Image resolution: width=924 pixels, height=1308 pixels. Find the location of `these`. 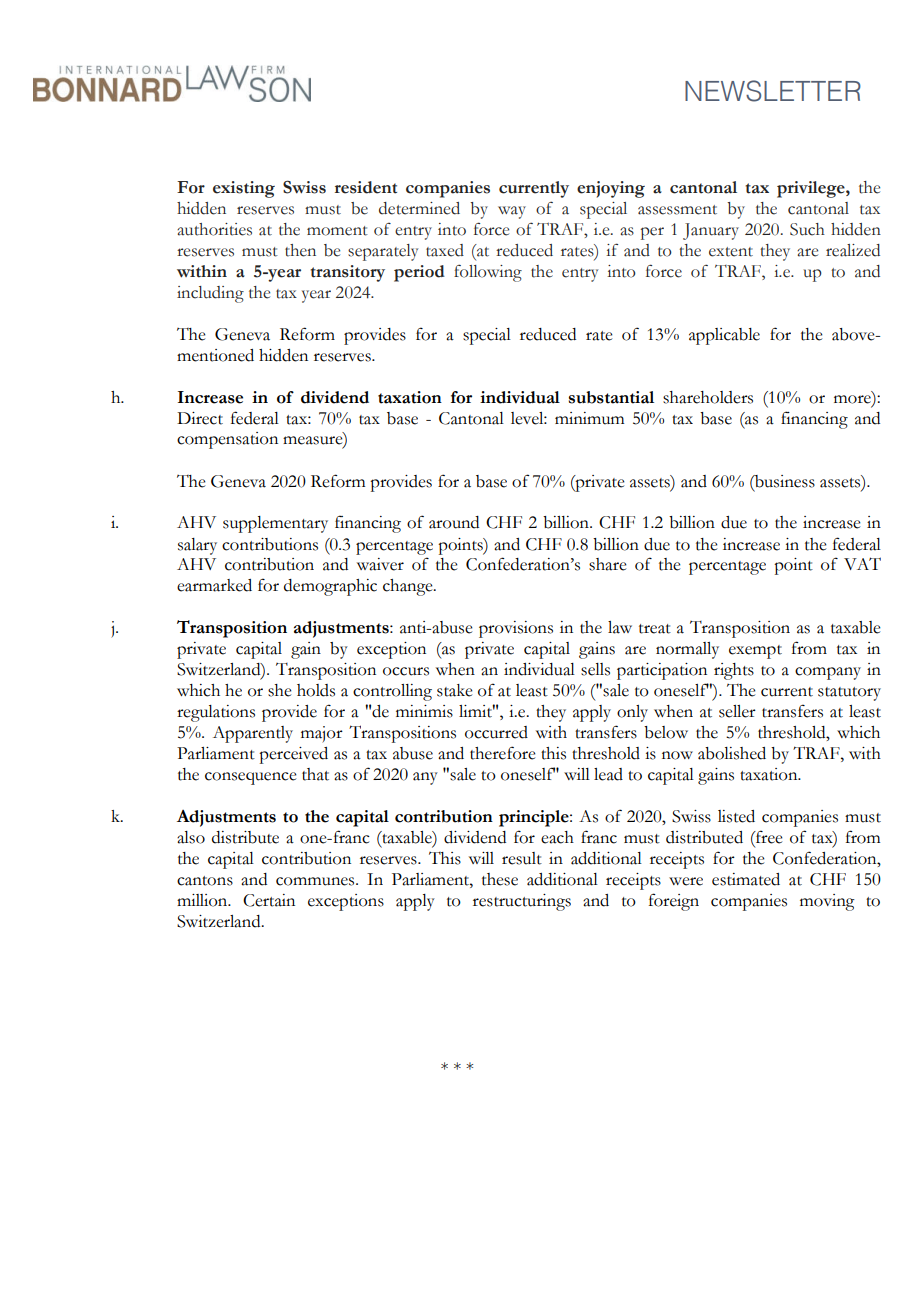

these is located at coordinates (500, 879).
